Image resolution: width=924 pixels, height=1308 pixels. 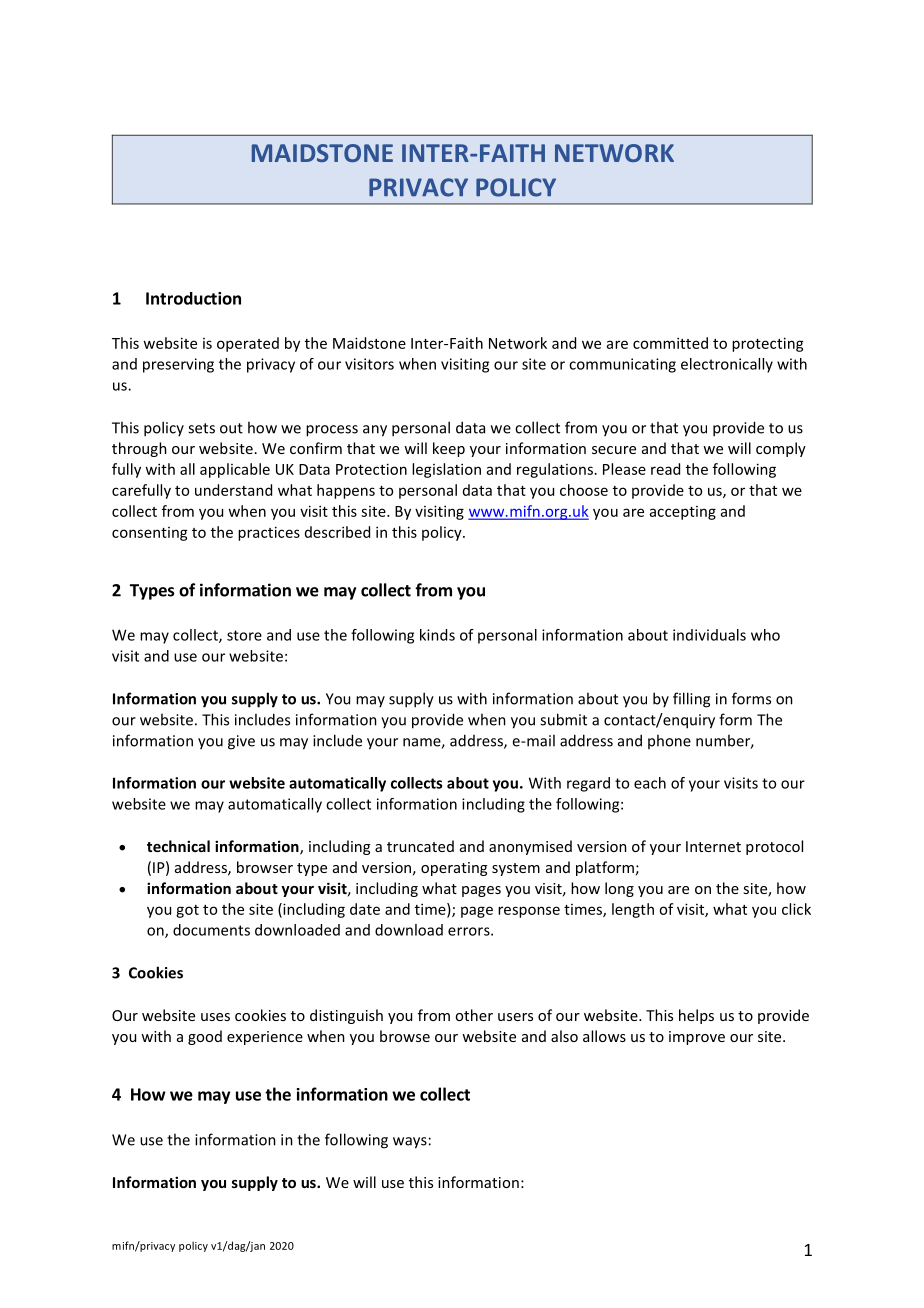 What do you see at coordinates (248, 344) in the image?
I see `operated` at bounding box center [248, 344].
